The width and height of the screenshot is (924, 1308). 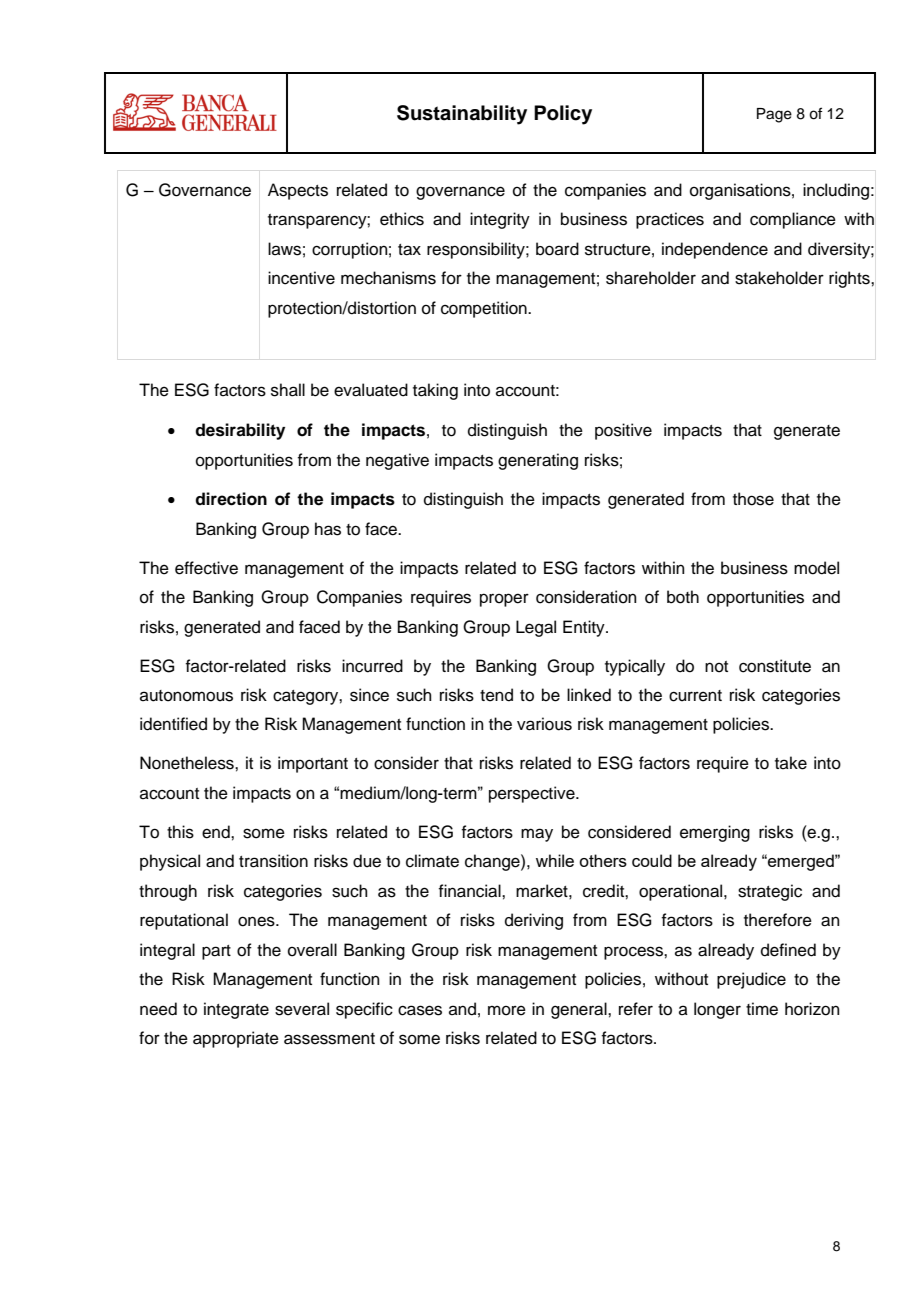 What do you see at coordinates (762, 1009) in the screenshot?
I see `time` at bounding box center [762, 1009].
